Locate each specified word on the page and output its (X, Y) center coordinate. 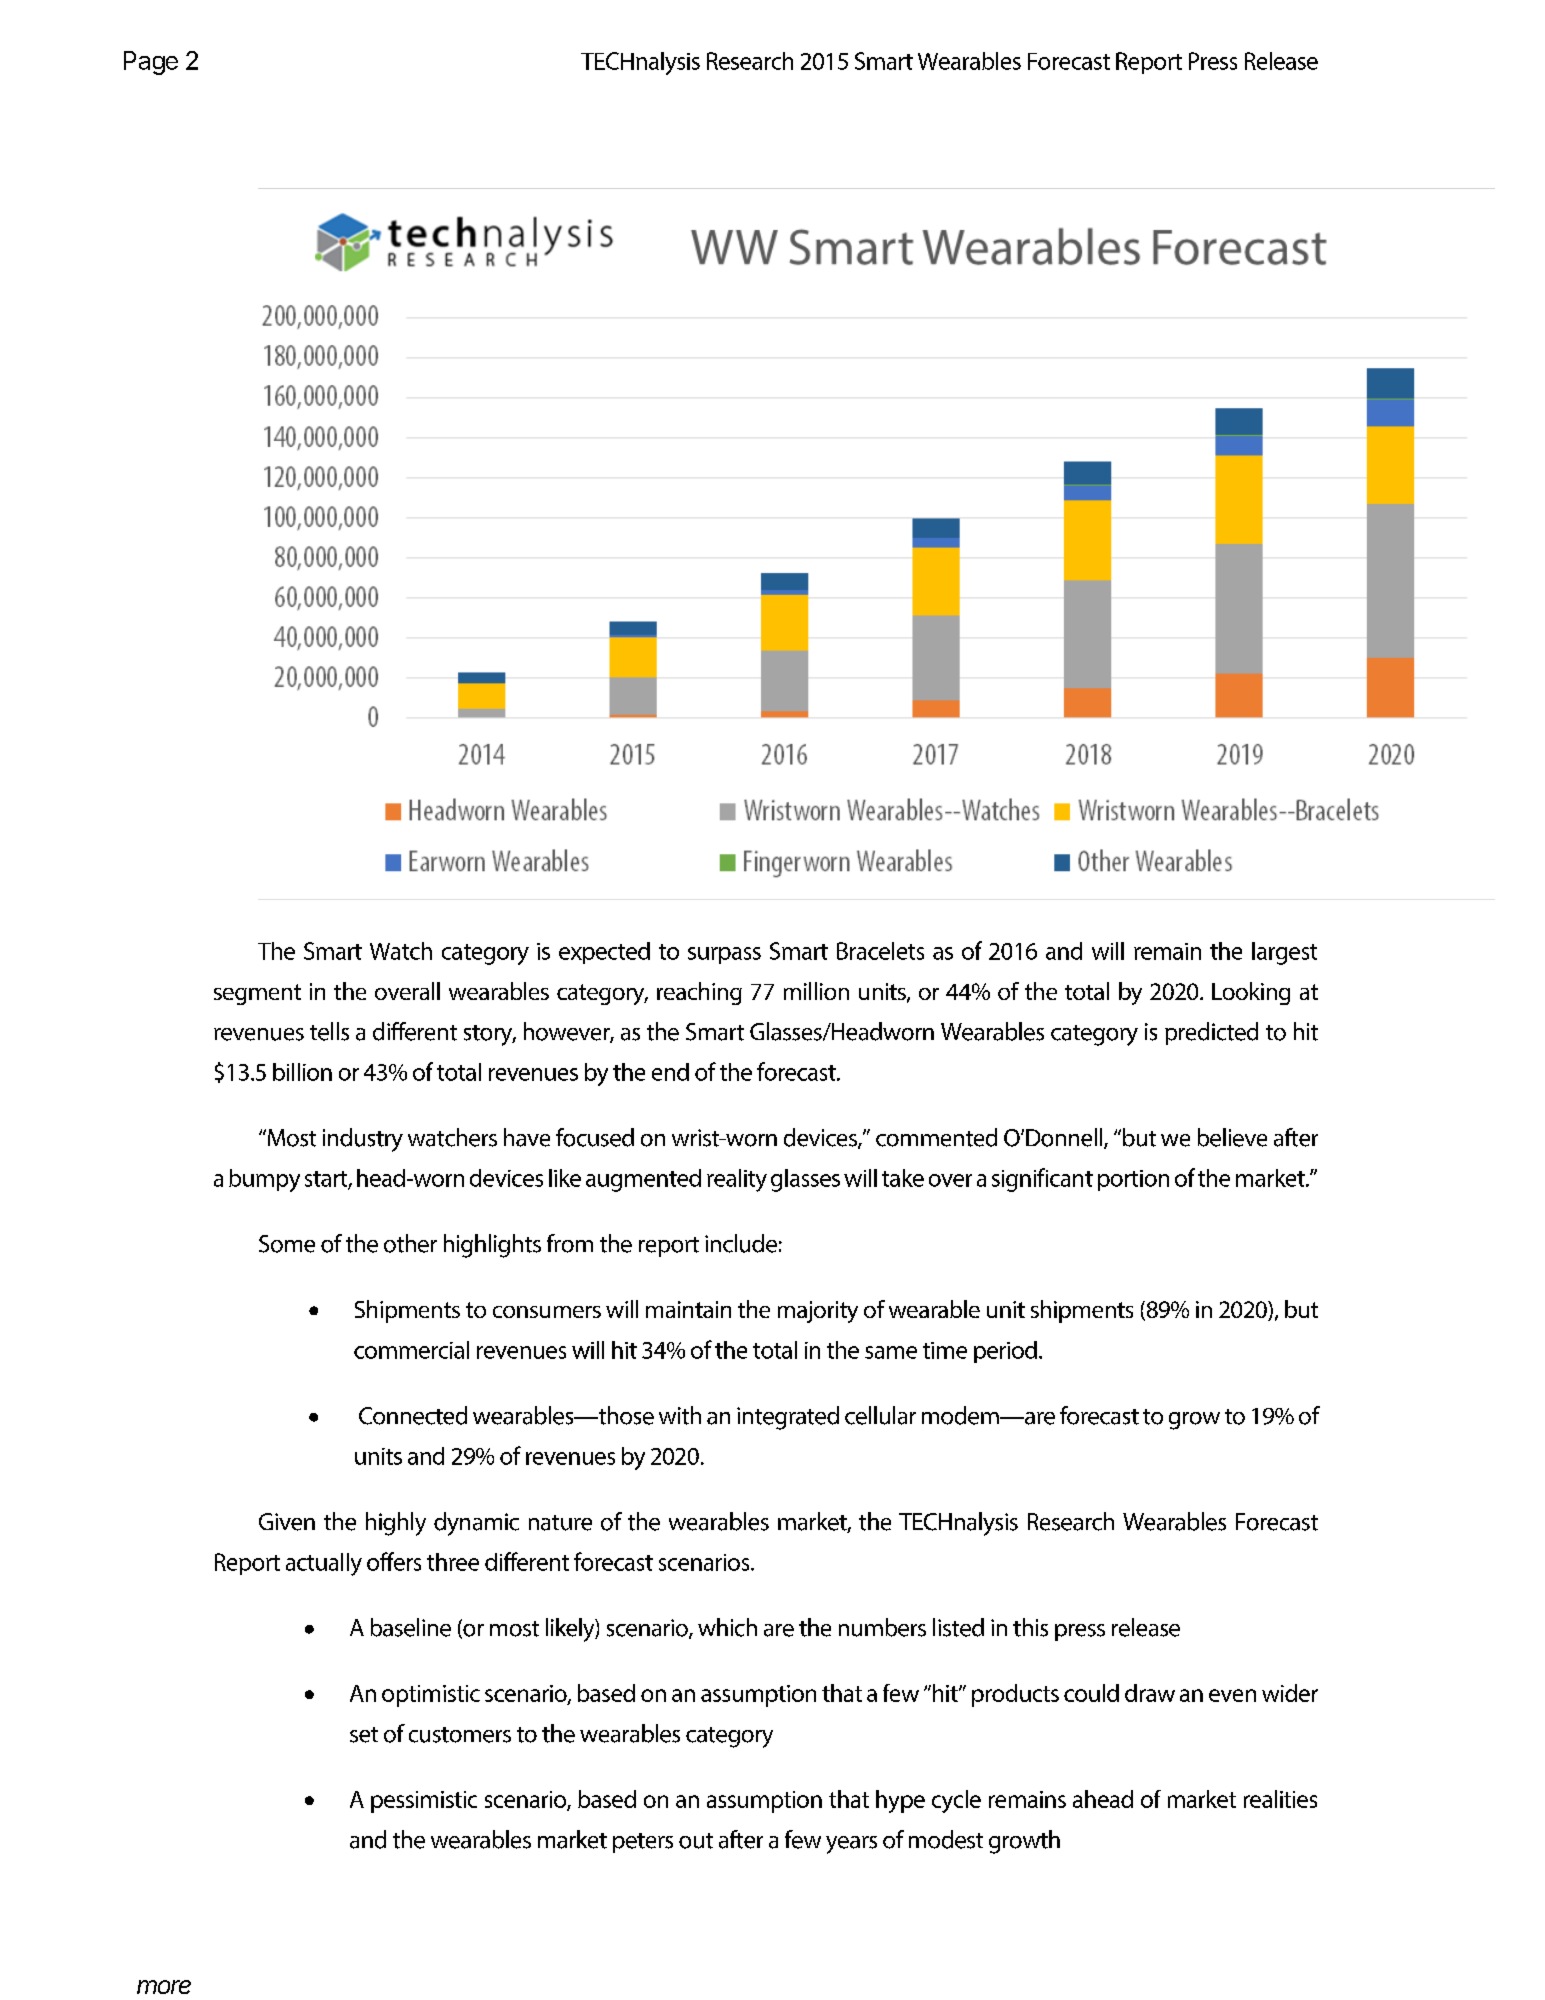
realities (1280, 1799)
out (696, 1841)
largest (1284, 953)
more (164, 1987)
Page (151, 63)
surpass (724, 955)
